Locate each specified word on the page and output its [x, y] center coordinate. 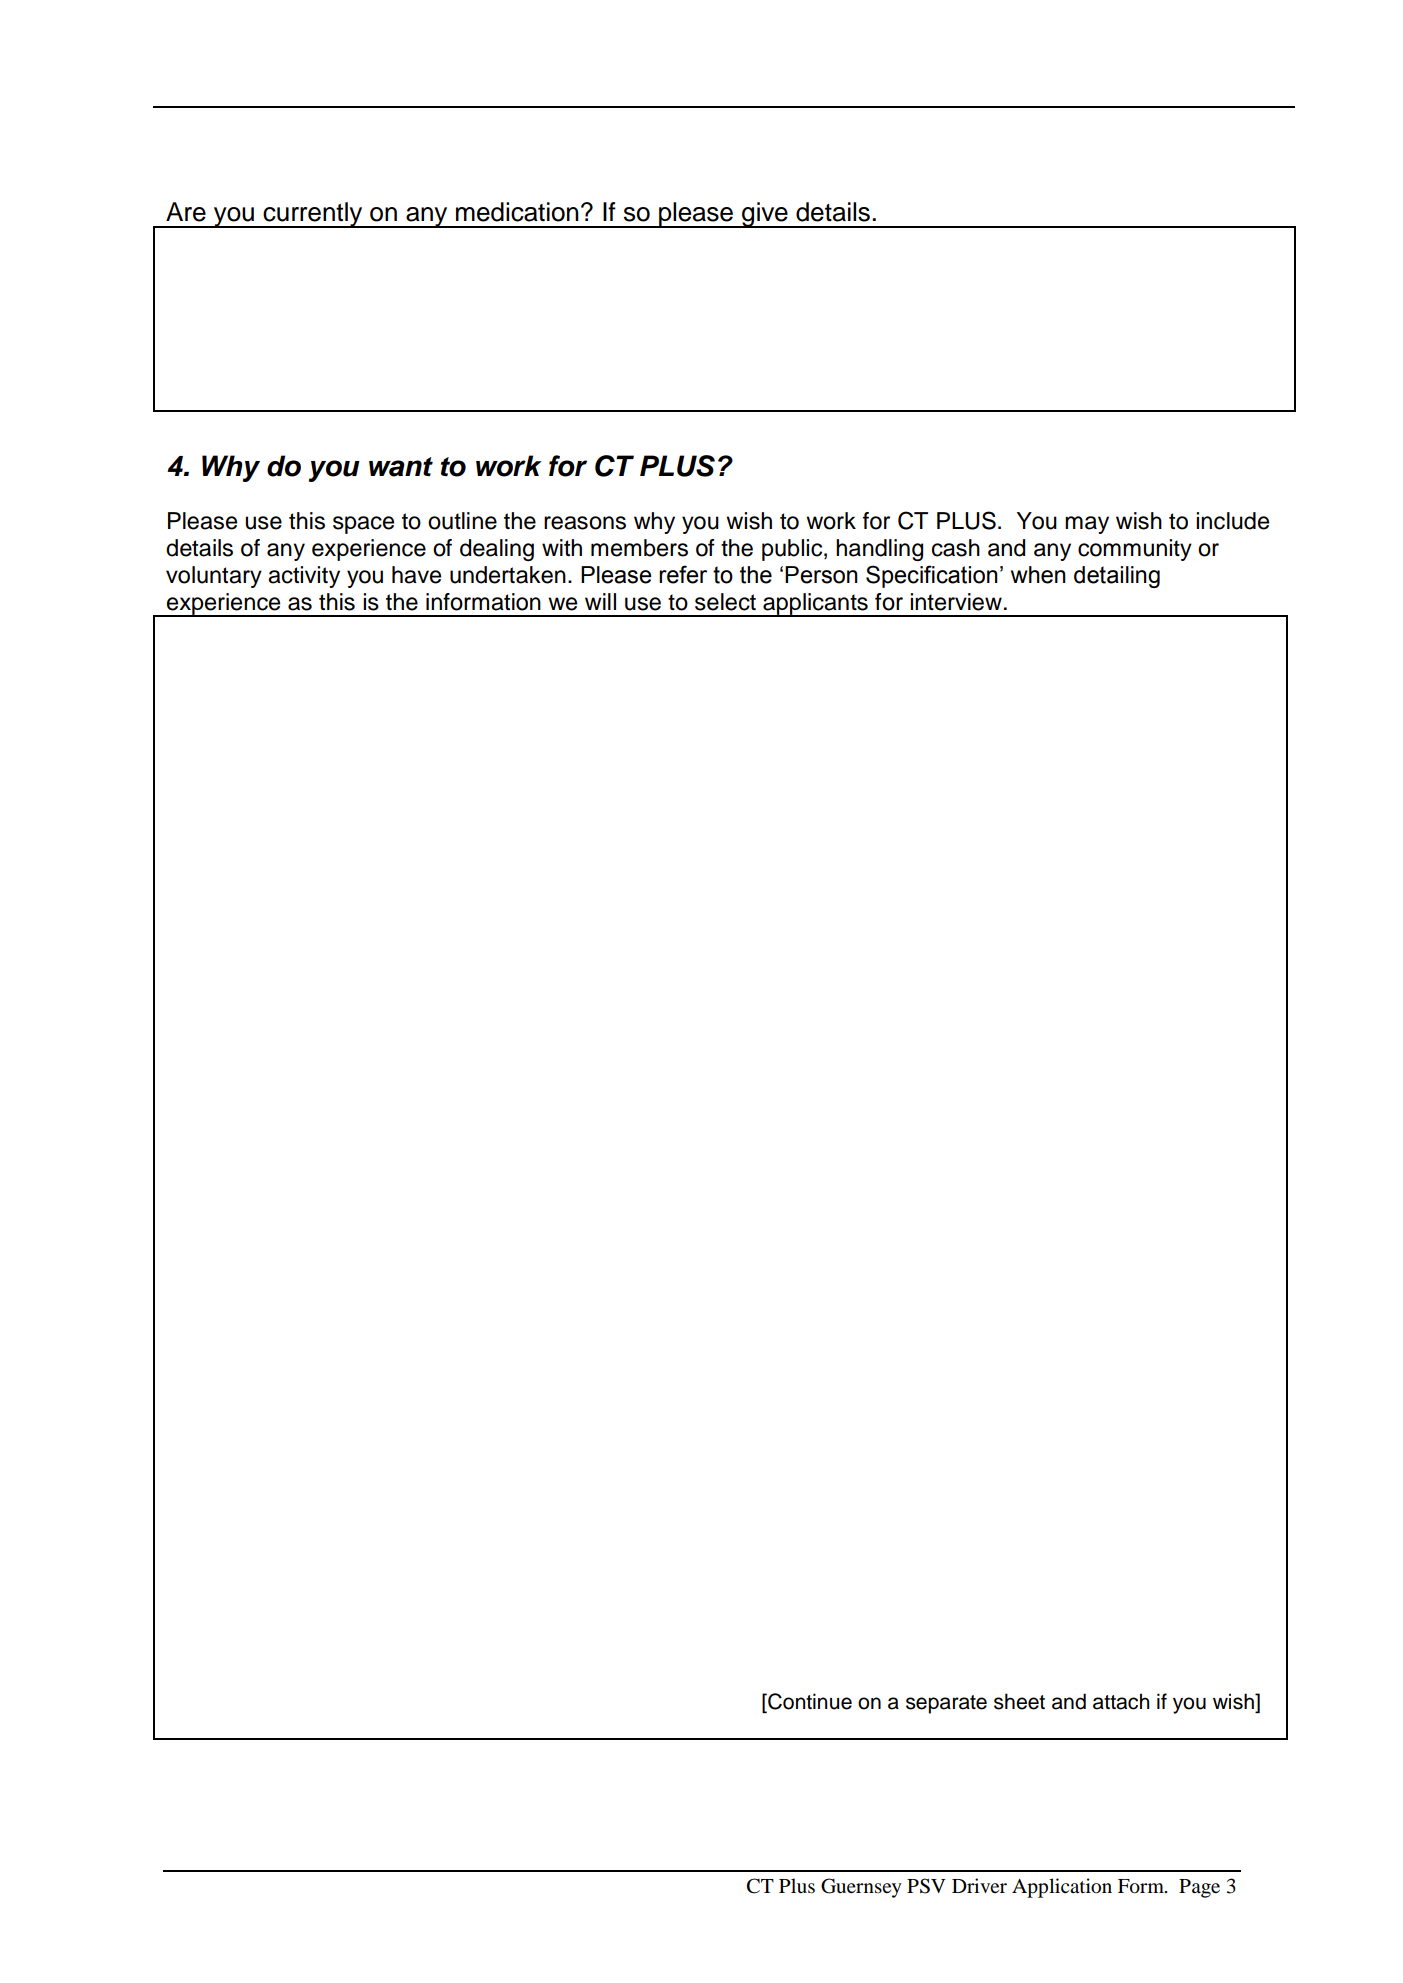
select [725, 602]
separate [946, 1704]
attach [1121, 1701]
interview [956, 602]
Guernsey [861, 1888]
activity [304, 577]
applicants [815, 605]
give [765, 215]
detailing [1117, 577]
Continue [809, 1702]
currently [313, 215]
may [1087, 525]
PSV [926, 1886]
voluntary [214, 577]
